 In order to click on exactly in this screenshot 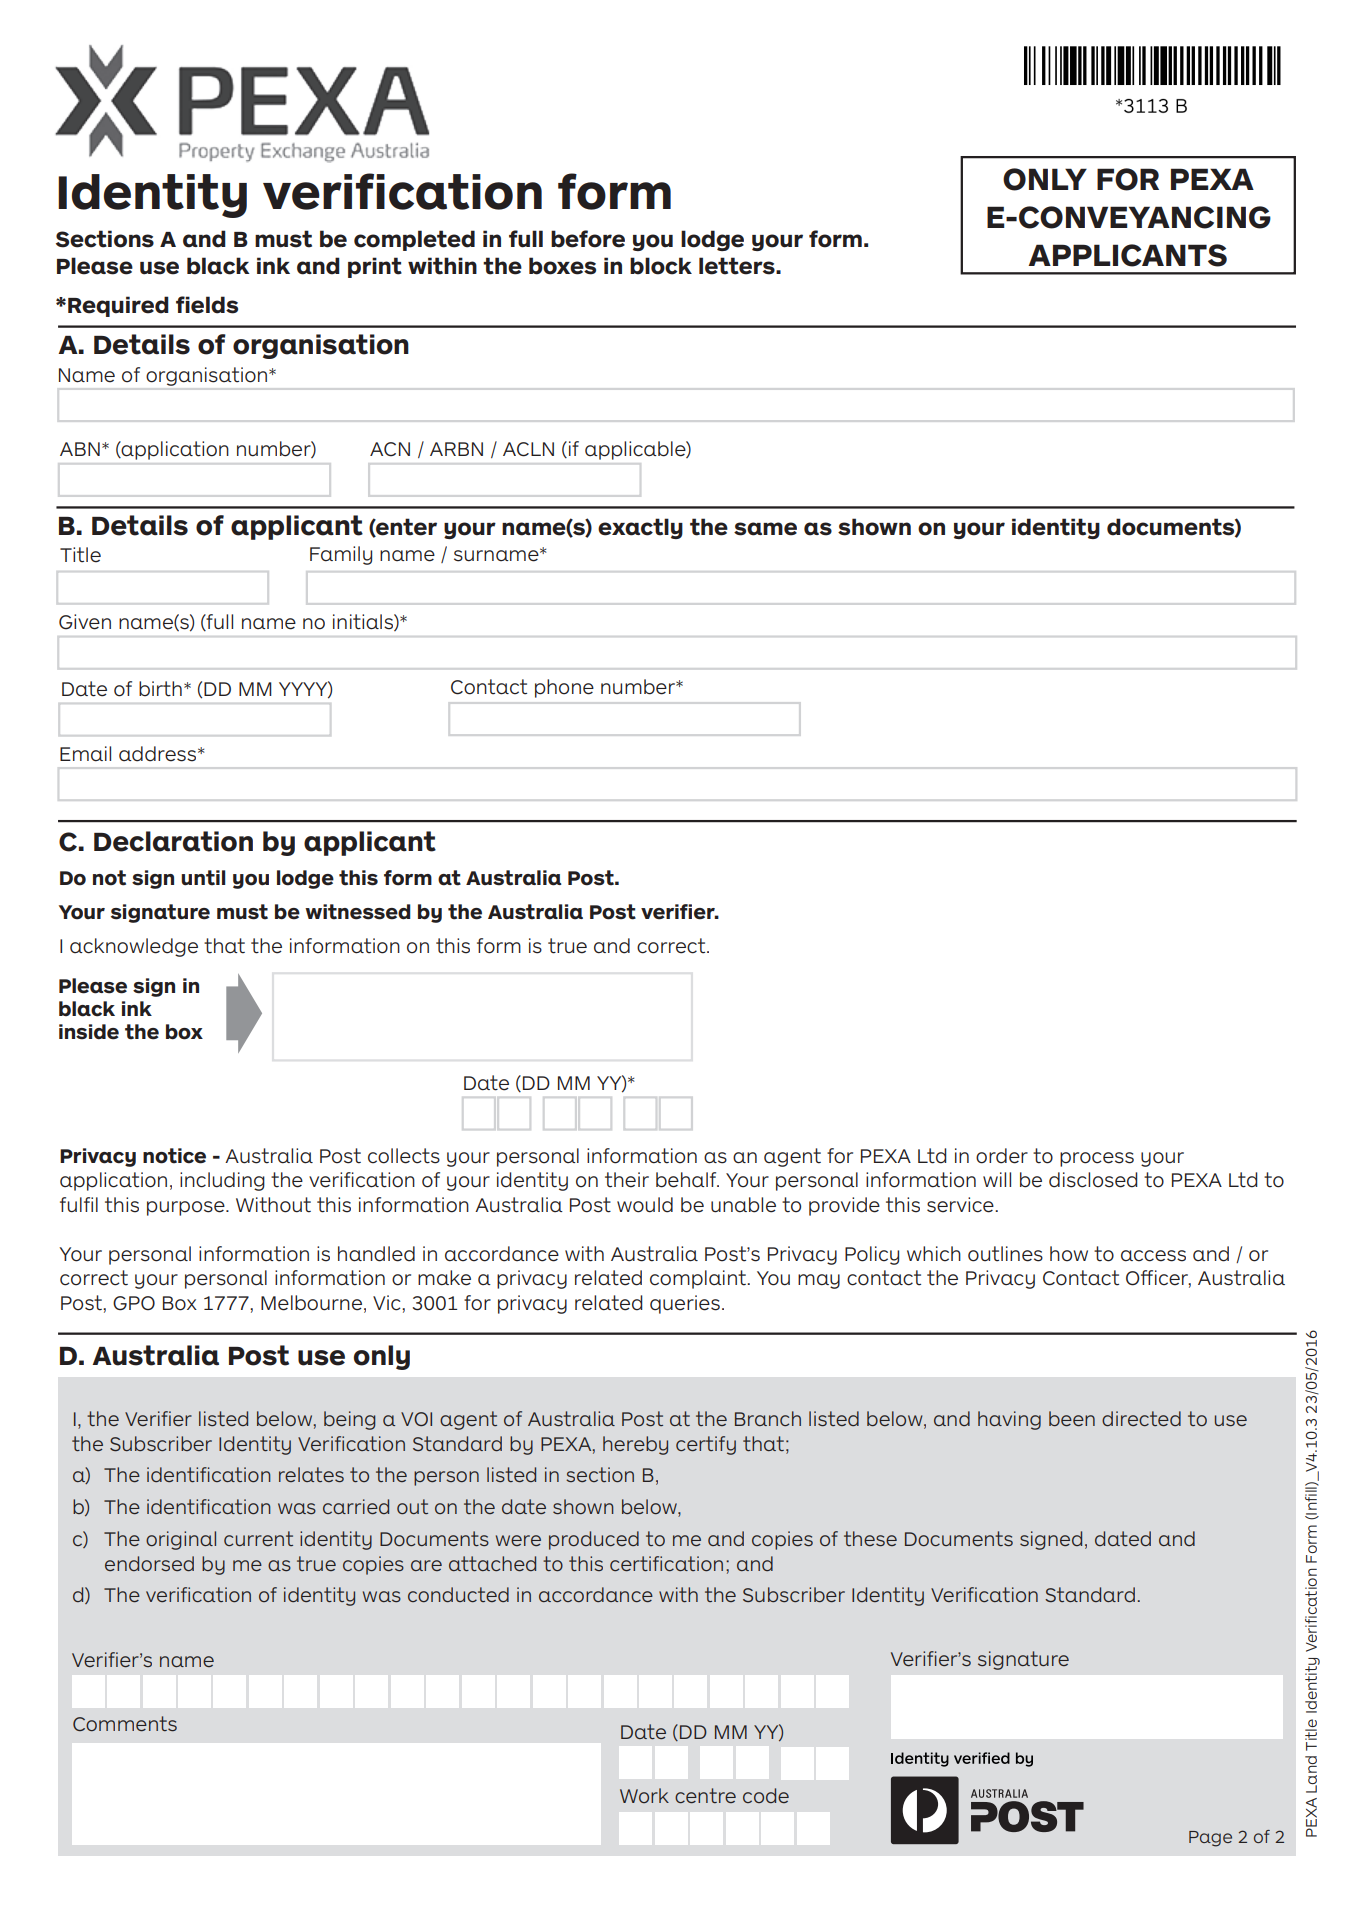, I will do `click(640, 528)`.
